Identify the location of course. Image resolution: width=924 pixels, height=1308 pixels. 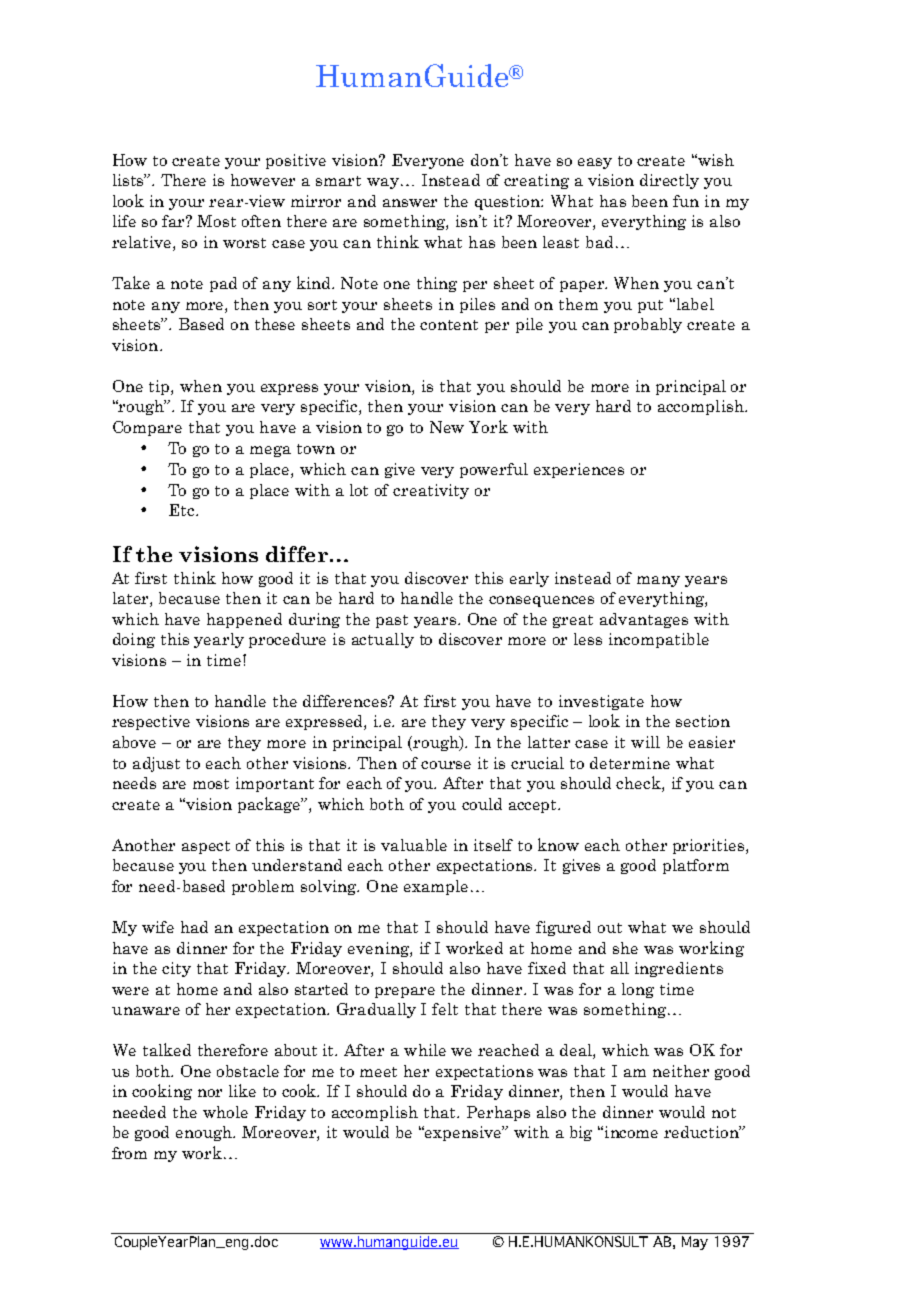
(446, 765).
